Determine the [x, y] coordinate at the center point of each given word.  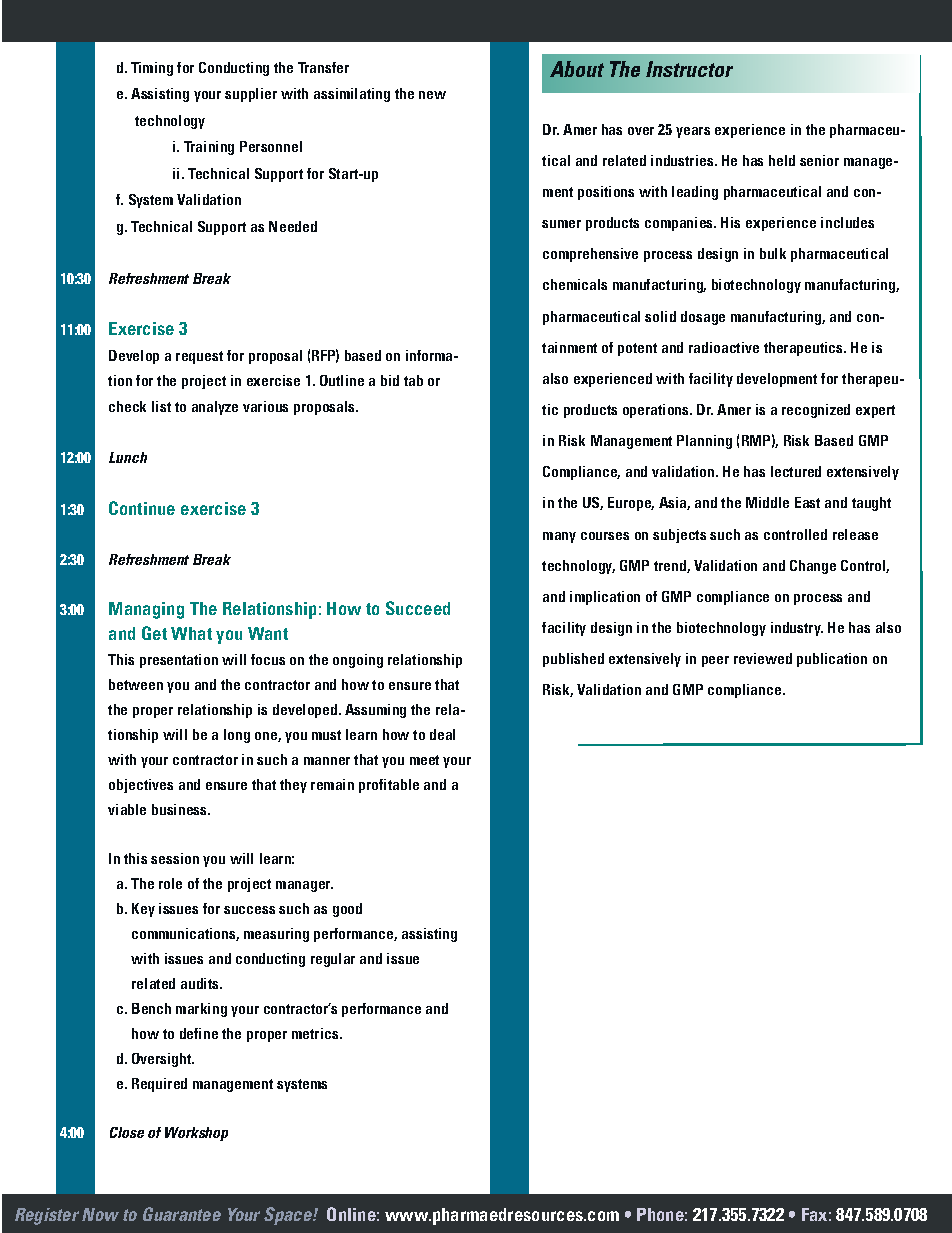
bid [390, 380]
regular [333, 960]
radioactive [724, 347]
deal [442, 734]
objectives [141, 786]
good [347, 910]
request [199, 357]
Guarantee [182, 1214]
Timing [152, 69]
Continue [142, 508]
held [782, 160]
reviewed [763, 658]
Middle [767, 502]
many [559, 537]
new [432, 95]
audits [201, 983]
